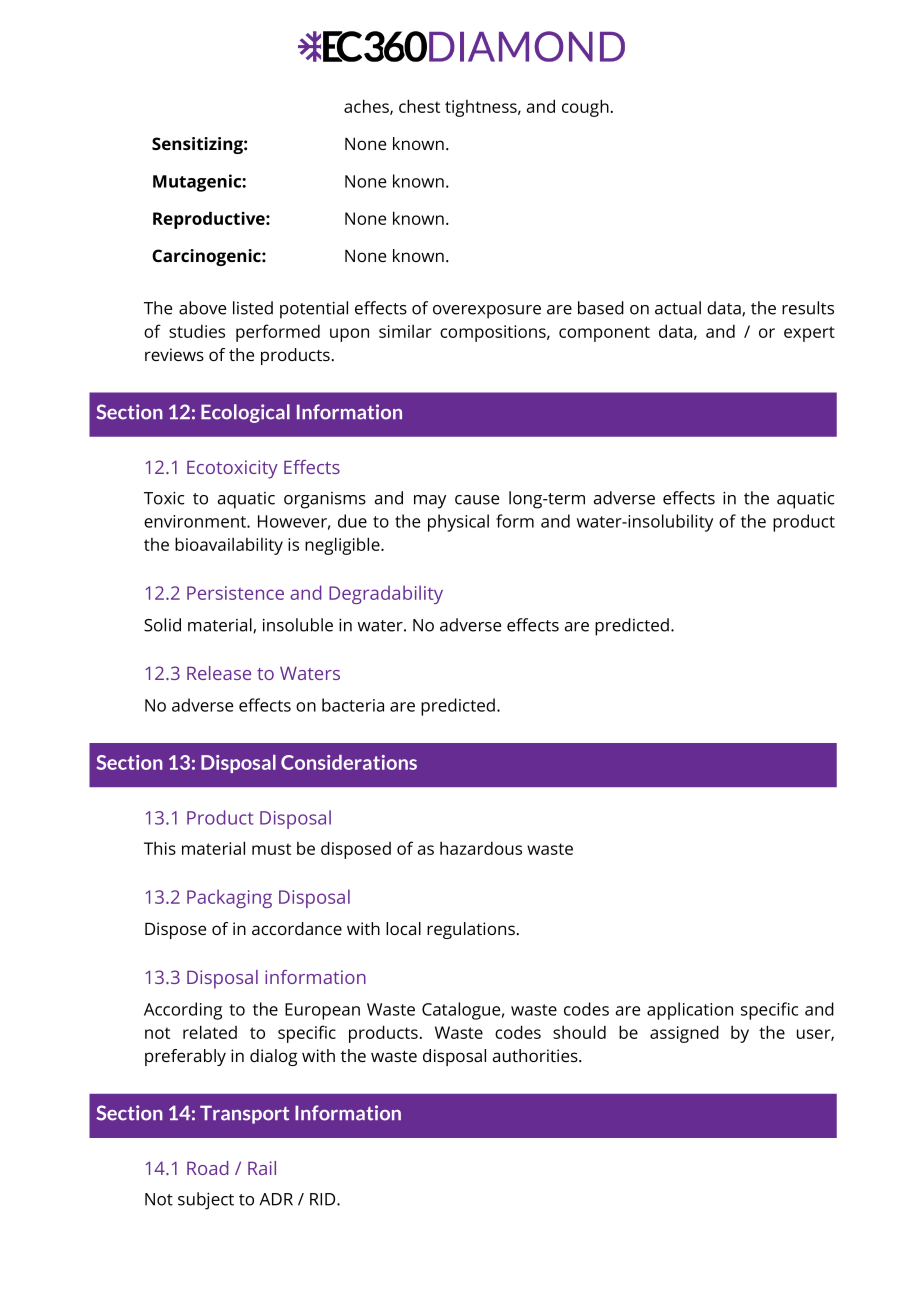  What do you see at coordinates (536, 1055) in the screenshot?
I see `authorities` at bounding box center [536, 1055].
